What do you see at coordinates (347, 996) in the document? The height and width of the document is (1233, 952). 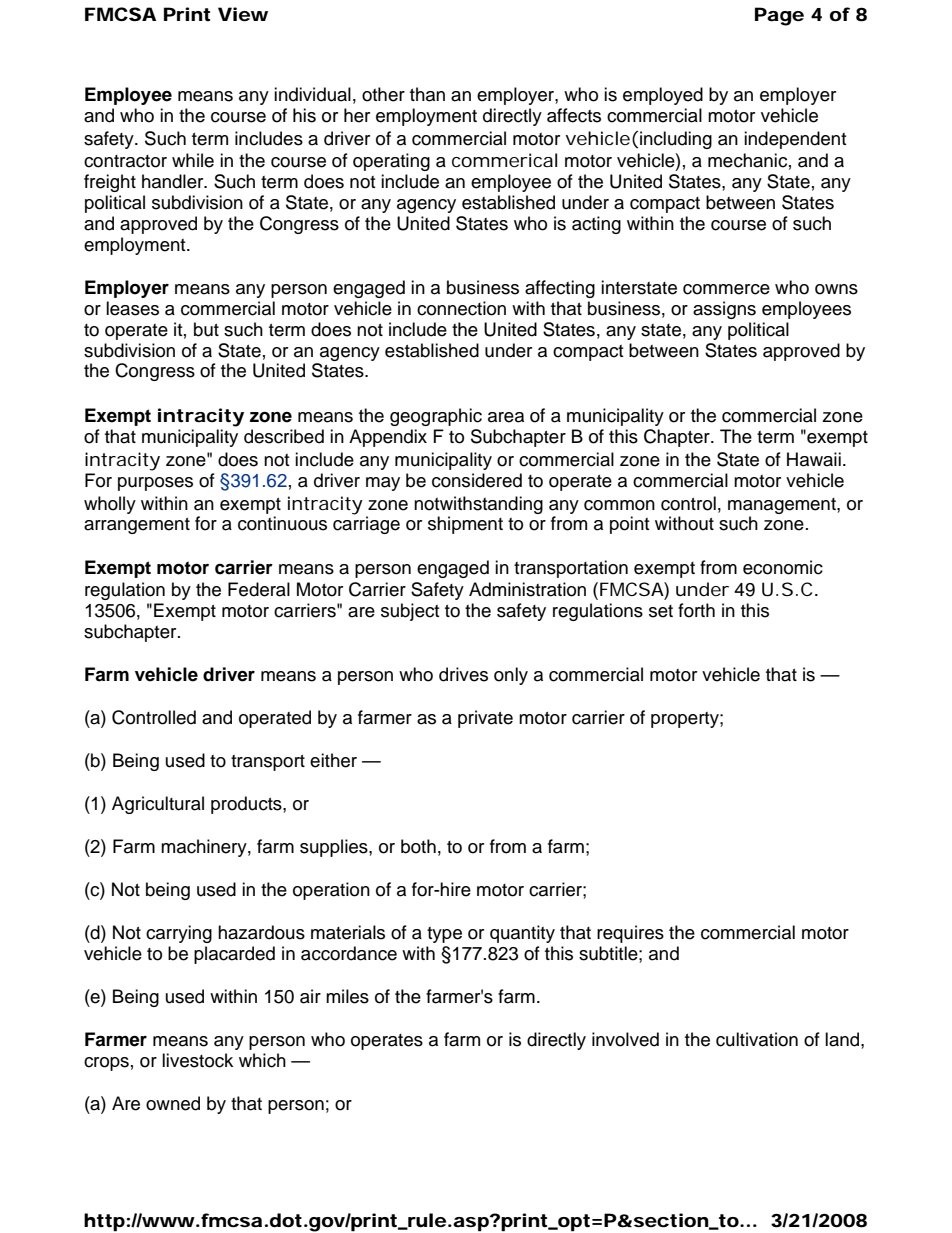 I see `miles` at bounding box center [347, 996].
